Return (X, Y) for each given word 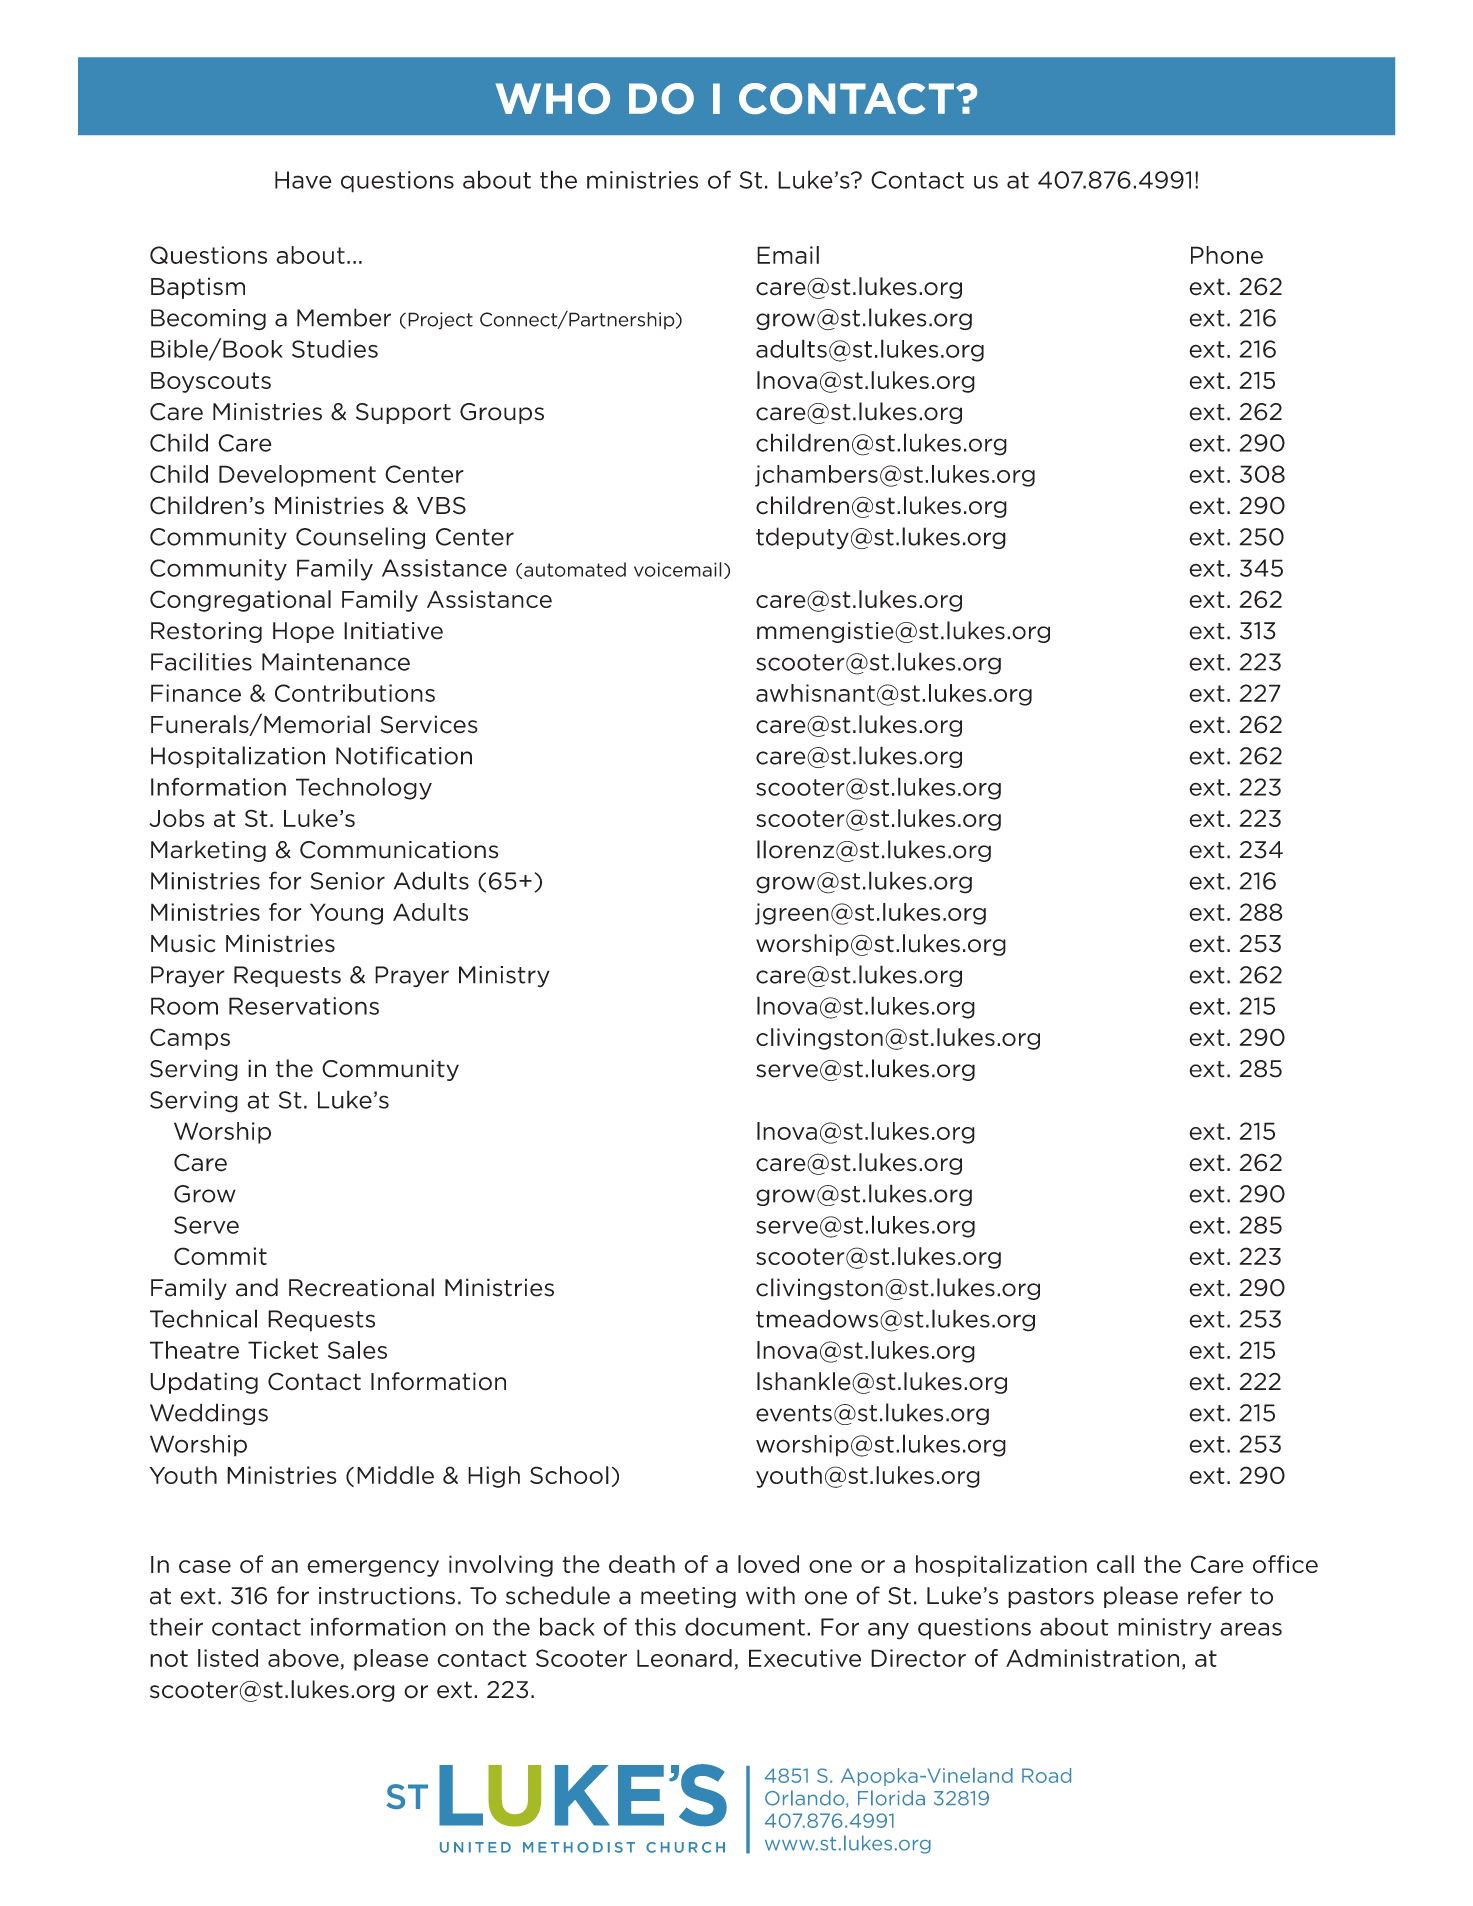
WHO (553, 98)
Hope (303, 632)
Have (303, 180)
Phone (1227, 255)
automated (575, 569)
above (303, 1658)
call (1115, 1564)
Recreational (361, 1287)
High (494, 1477)
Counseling (360, 538)
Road (1046, 1775)
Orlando (806, 1799)
